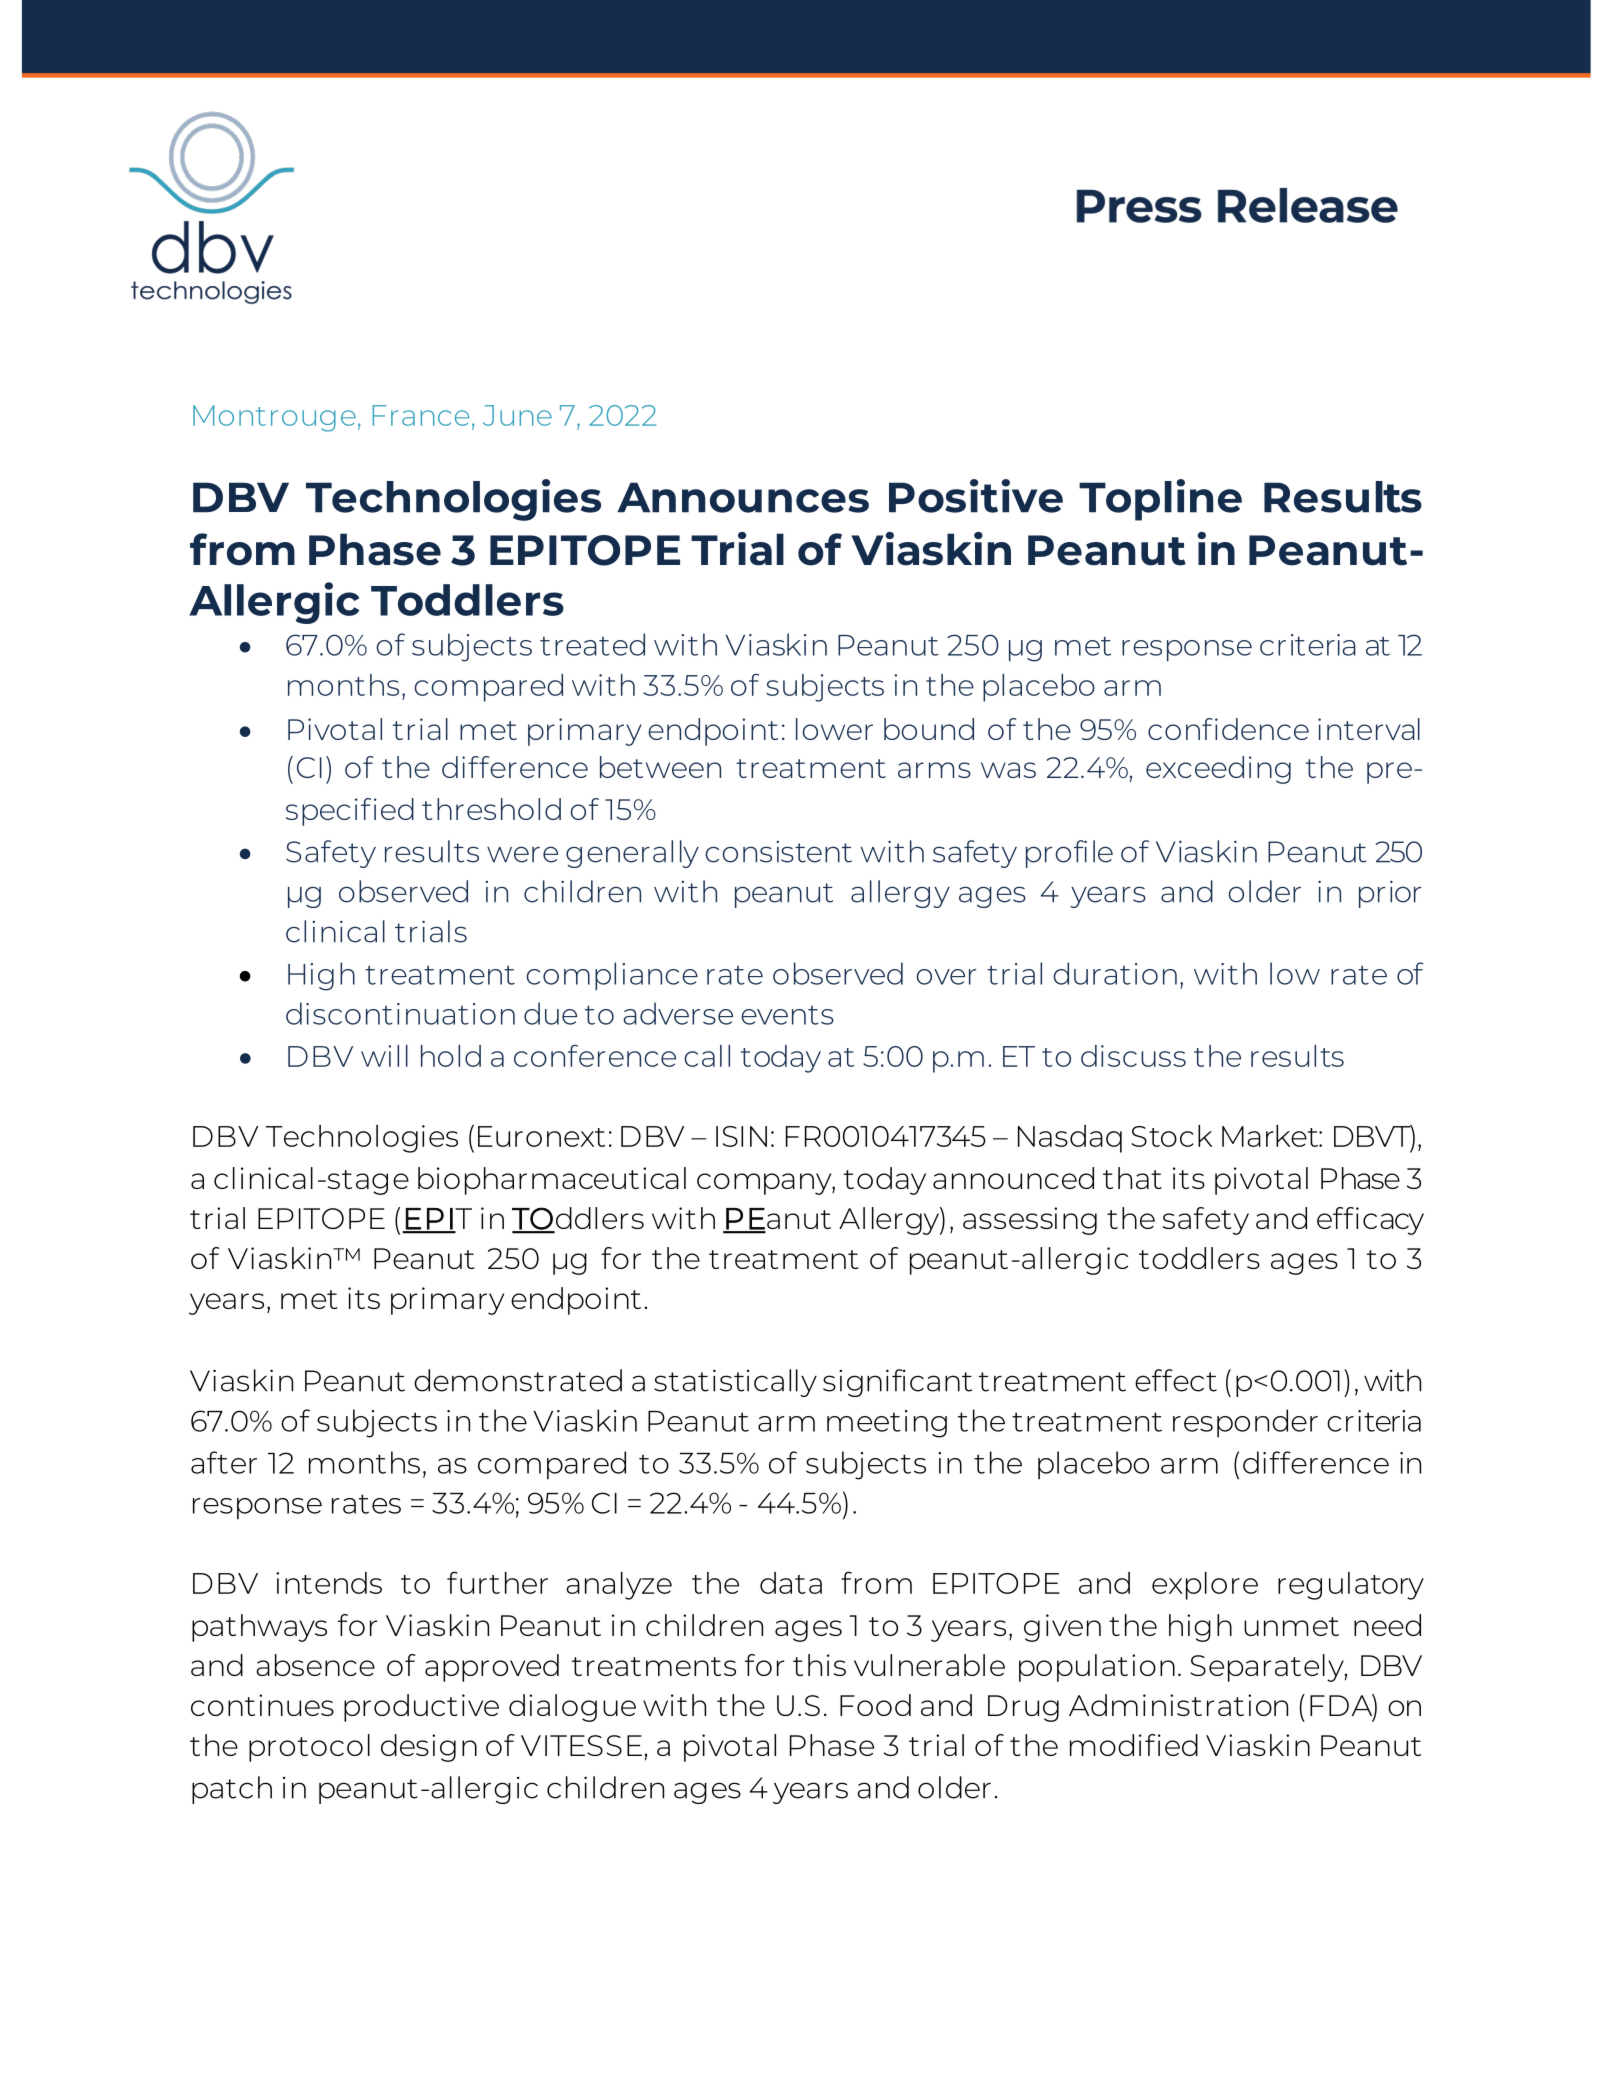 This screenshot has width=1613, height=2087. I want to click on Topline, so click(1160, 500).
